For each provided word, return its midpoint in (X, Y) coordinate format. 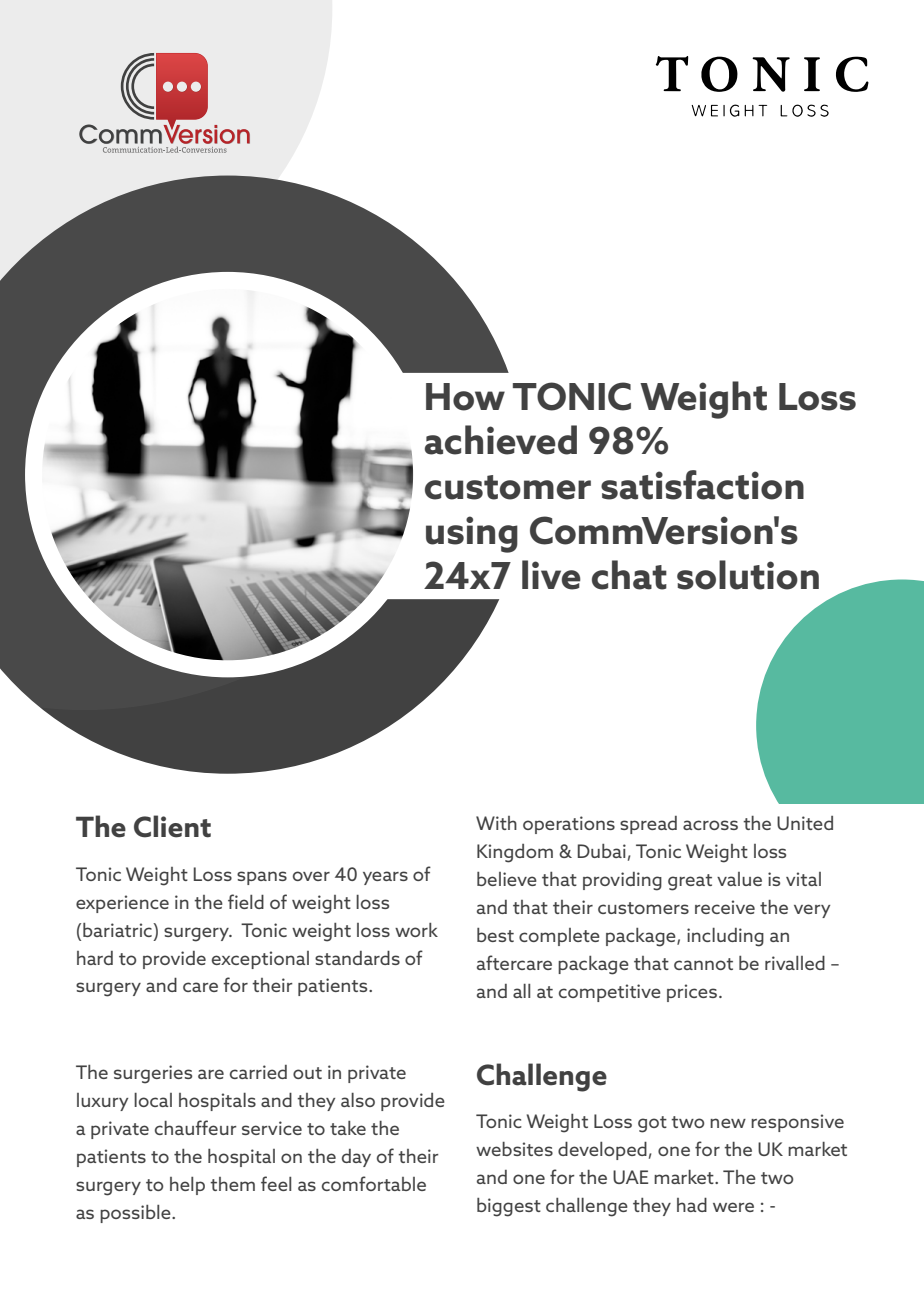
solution (748, 575)
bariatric (118, 930)
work (416, 930)
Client (172, 826)
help (187, 1186)
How (465, 397)
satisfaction (702, 485)
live (551, 575)
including (725, 937)
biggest (509, 1207)
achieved (501, 440)
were (733, 1207)
